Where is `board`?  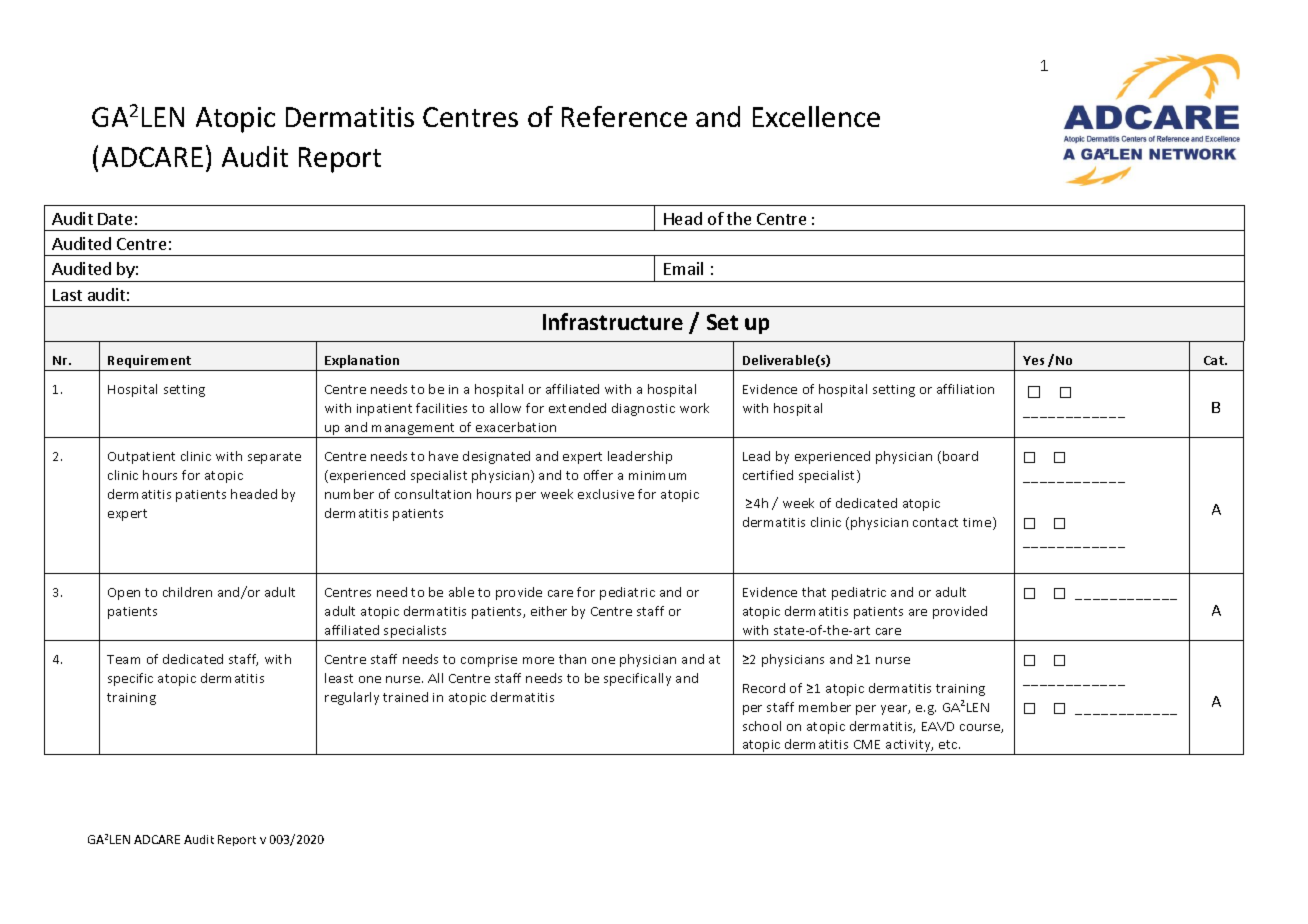 board is located at coordinates (960, 456).
